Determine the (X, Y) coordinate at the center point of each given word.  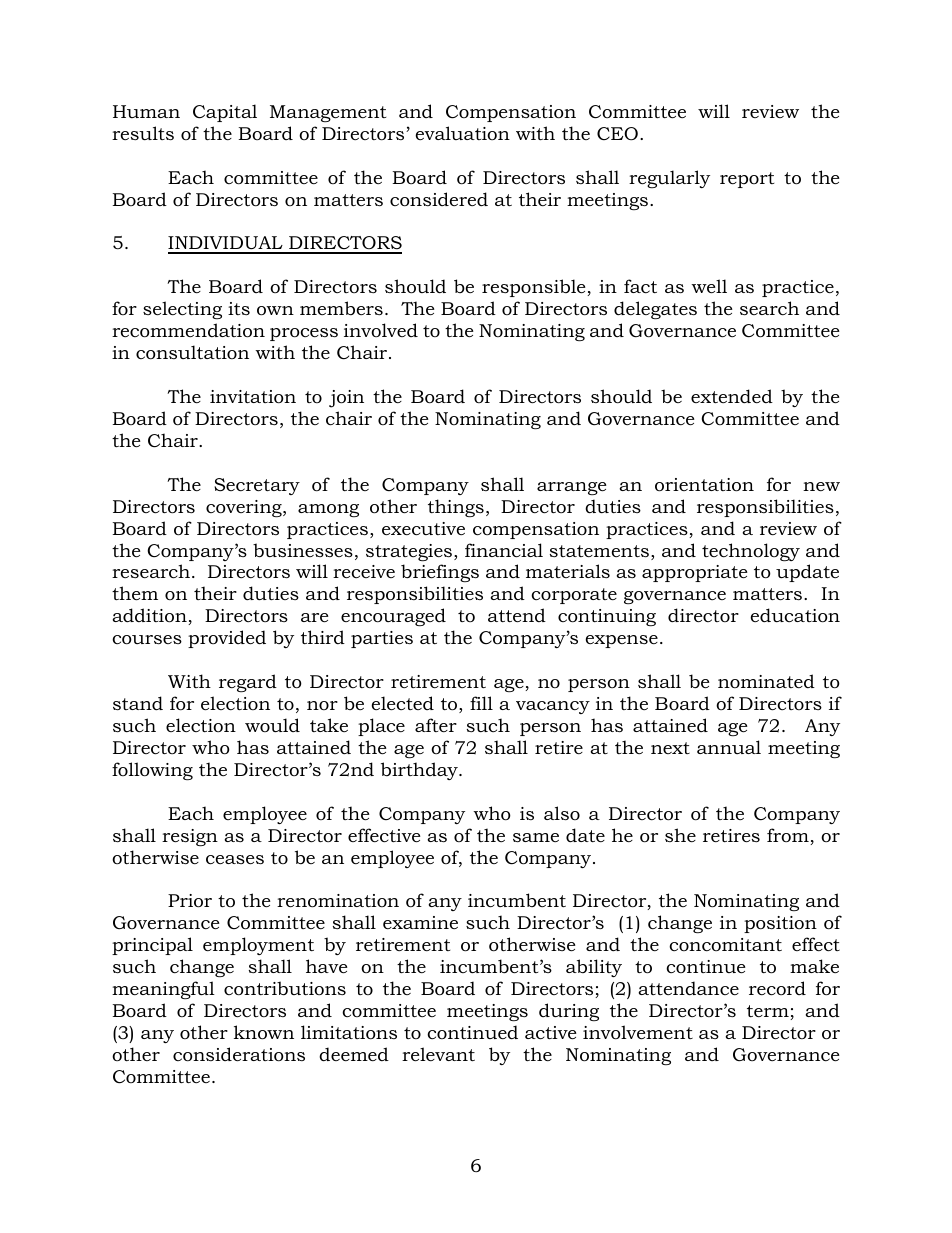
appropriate (695, 573)
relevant (438, 1054)
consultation (192, 352)
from (789, 836)
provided (227, 639)
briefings (440, 573)
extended (732, 396)
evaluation (463, 133)
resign (190, 837)
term (769, 1012)
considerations (239, 1054)
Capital (225, 113)
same (536, 837)
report (747, 180)
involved (381, 330)
